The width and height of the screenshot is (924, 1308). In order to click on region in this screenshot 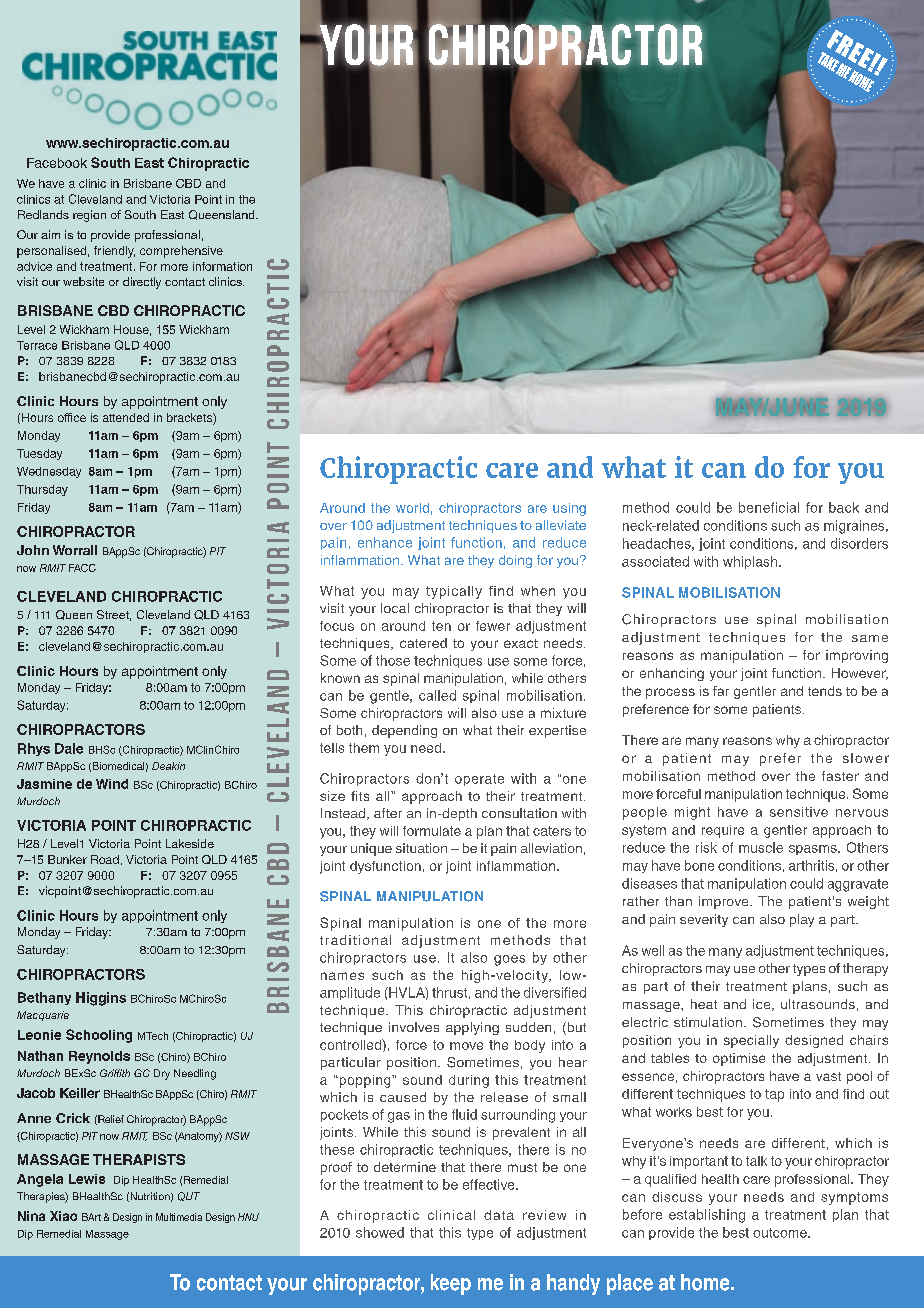, I will do `click(89, 216)`.
